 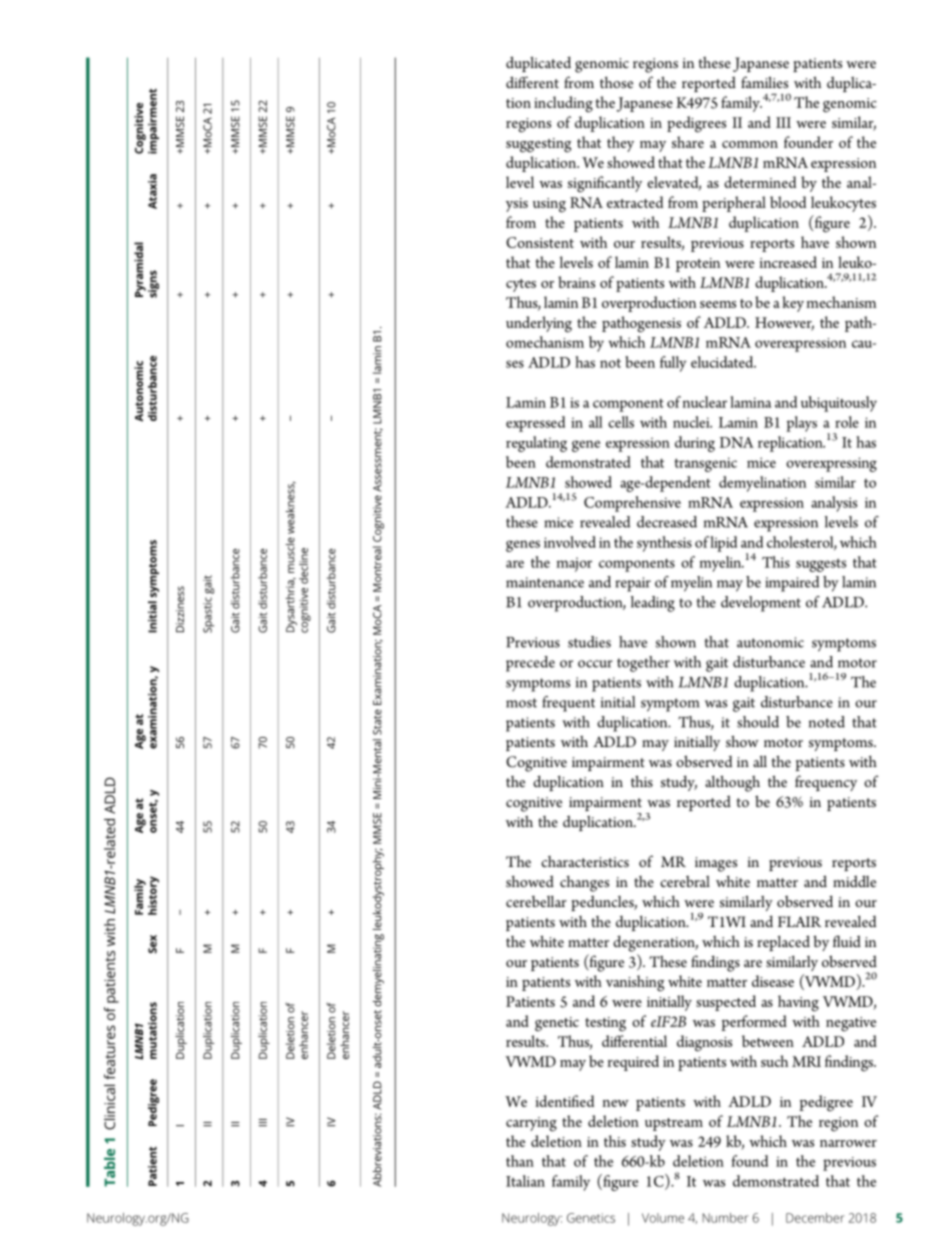 I want to click on noted, so click(x=827, y=722).
